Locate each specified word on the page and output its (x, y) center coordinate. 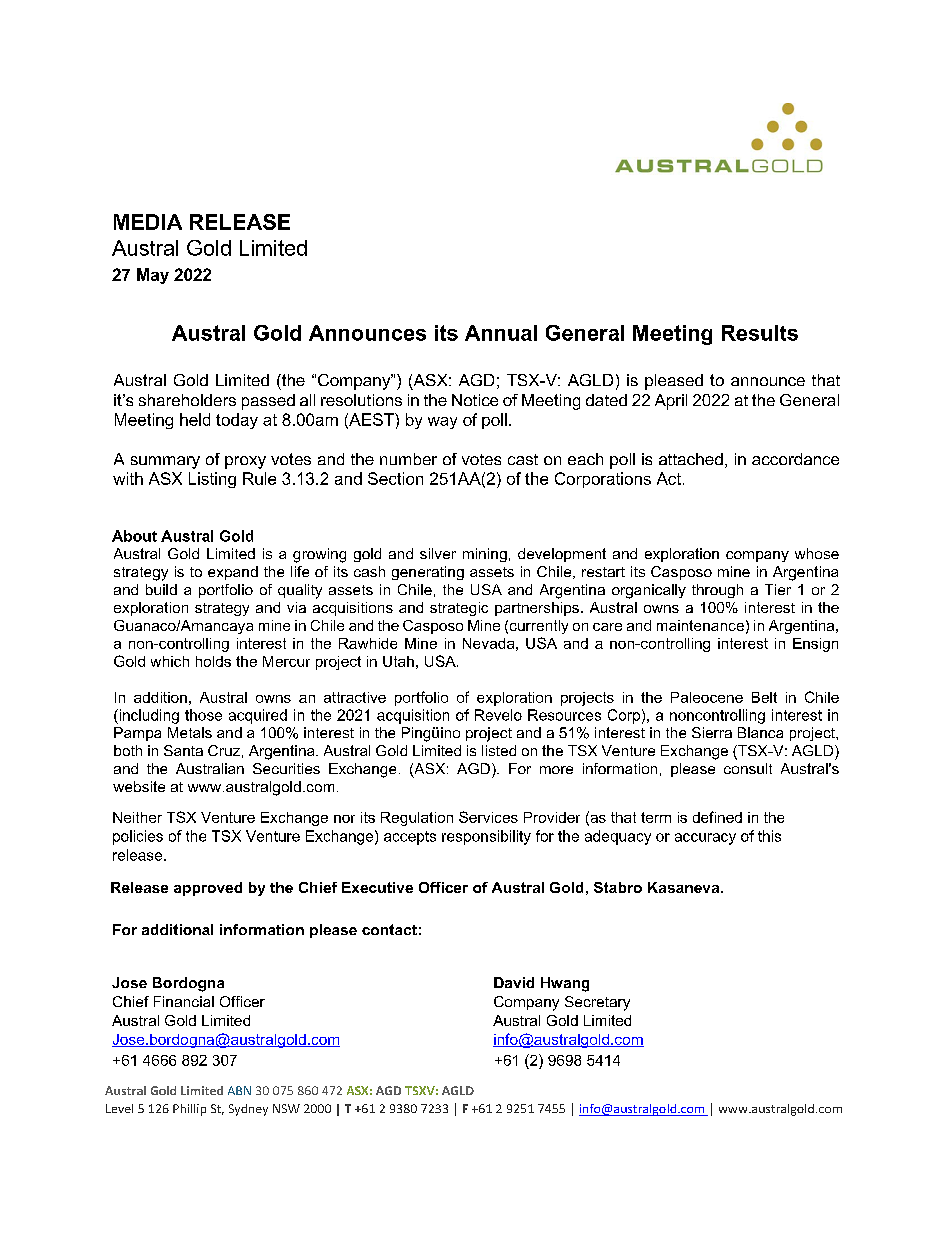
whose (817, 553)
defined (717, 817)
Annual (501, 333)
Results (760, 333)
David (514, 982)
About (134, 536)
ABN (239, 1090)
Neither (137, 817)
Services (488, 817)
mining (485, 555)
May (153, 276)
